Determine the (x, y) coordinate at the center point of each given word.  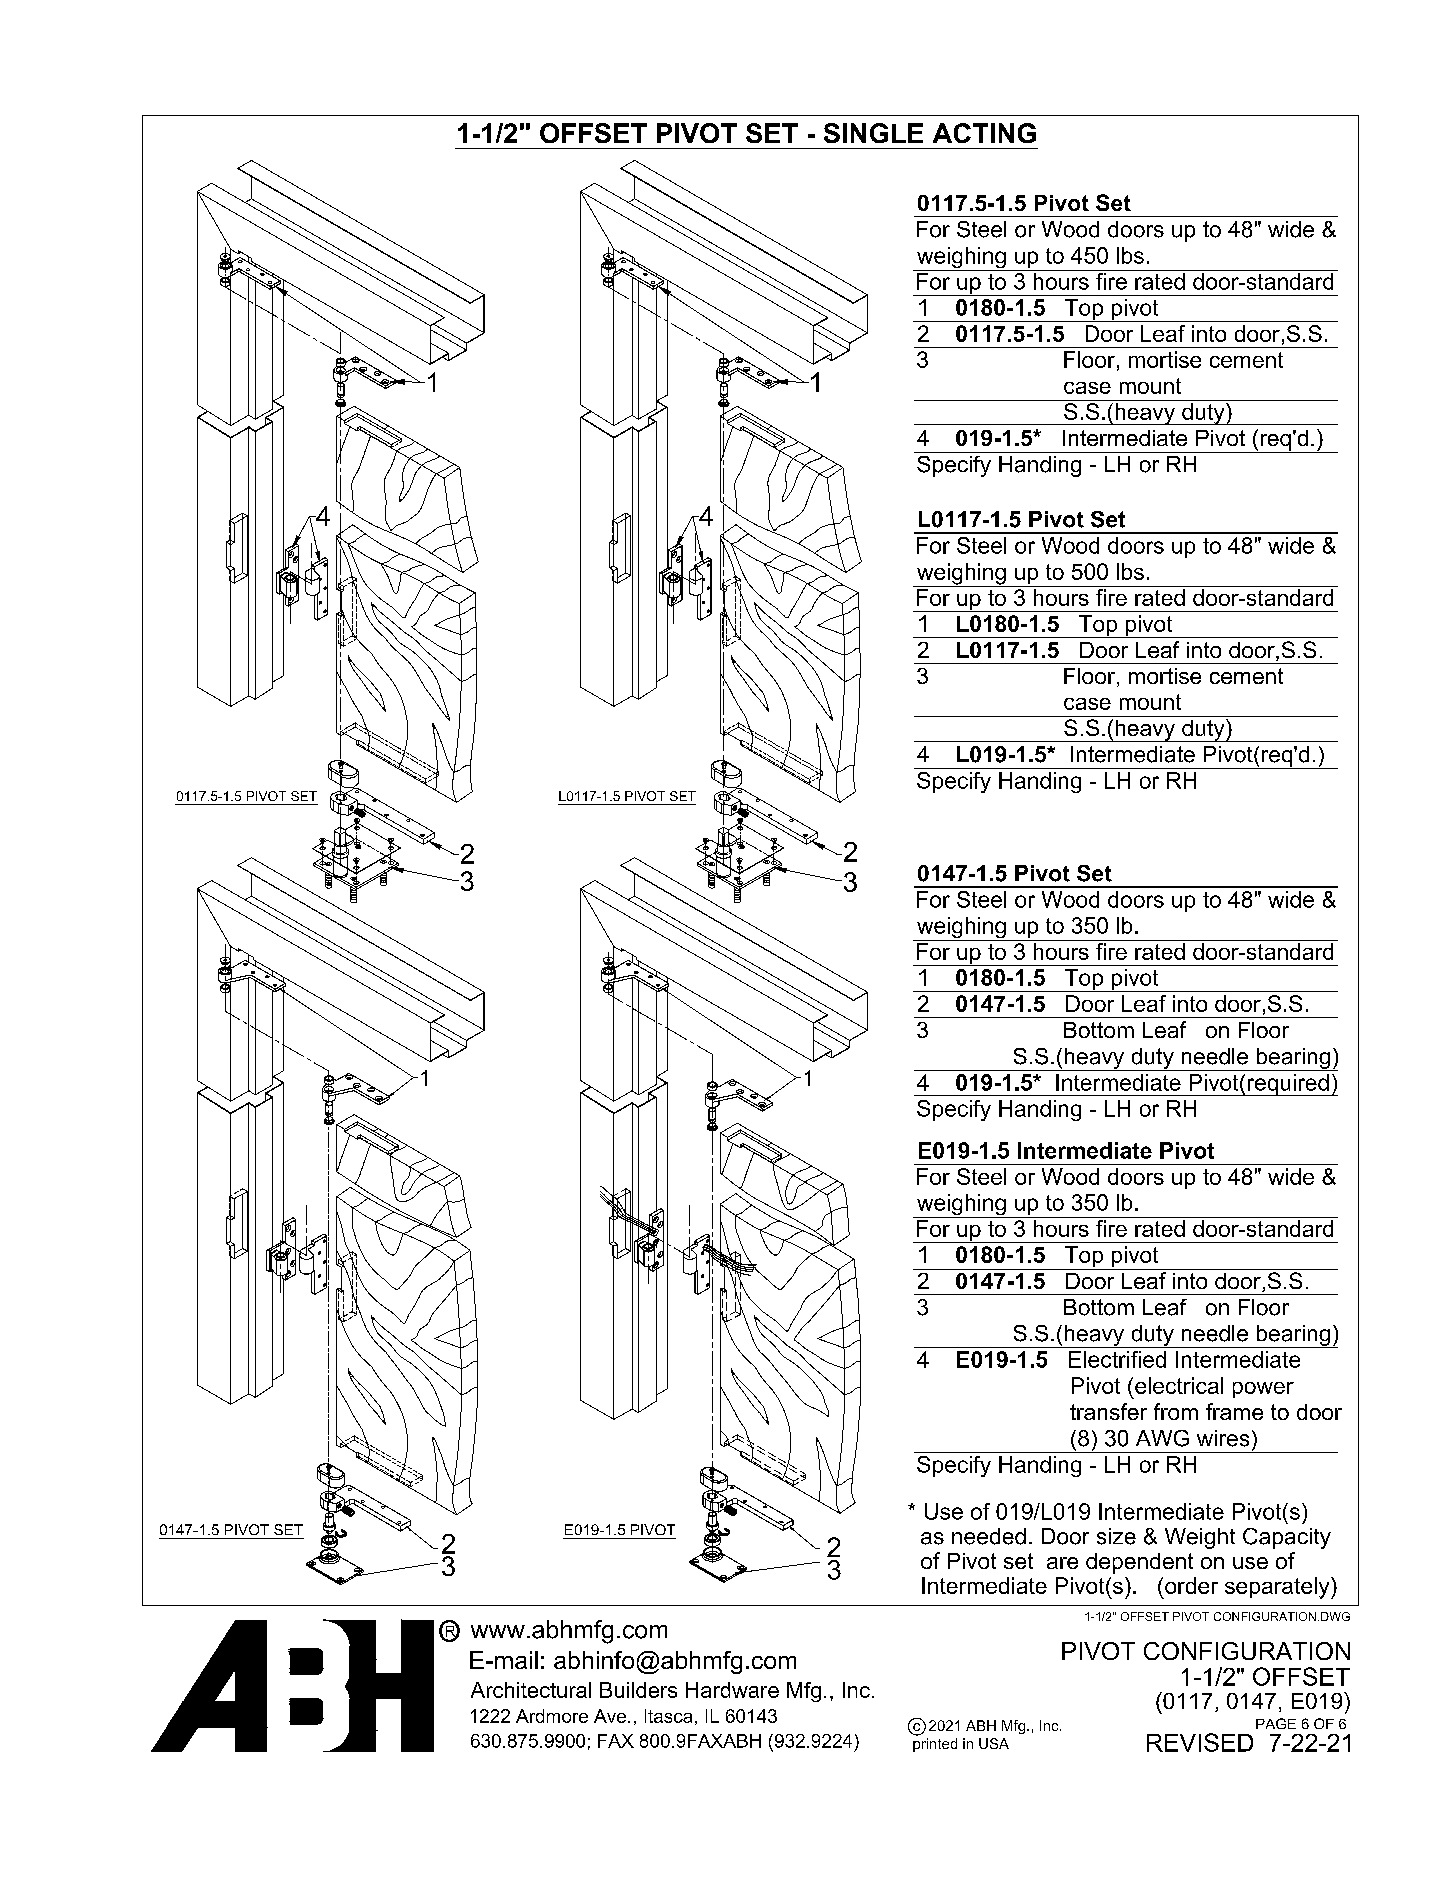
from (1176, 1411)
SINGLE (873, 133)
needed (989, 1536)
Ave (611, 1716)
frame (1234, 1411)
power (1263, 1390)
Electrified (1117, 1359)
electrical (1179, 1385)
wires (1223, 1438)
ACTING (984, 133)
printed (935, 1745)
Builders (638, 1690)
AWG (1162, 1438)
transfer (1108, 1411)
